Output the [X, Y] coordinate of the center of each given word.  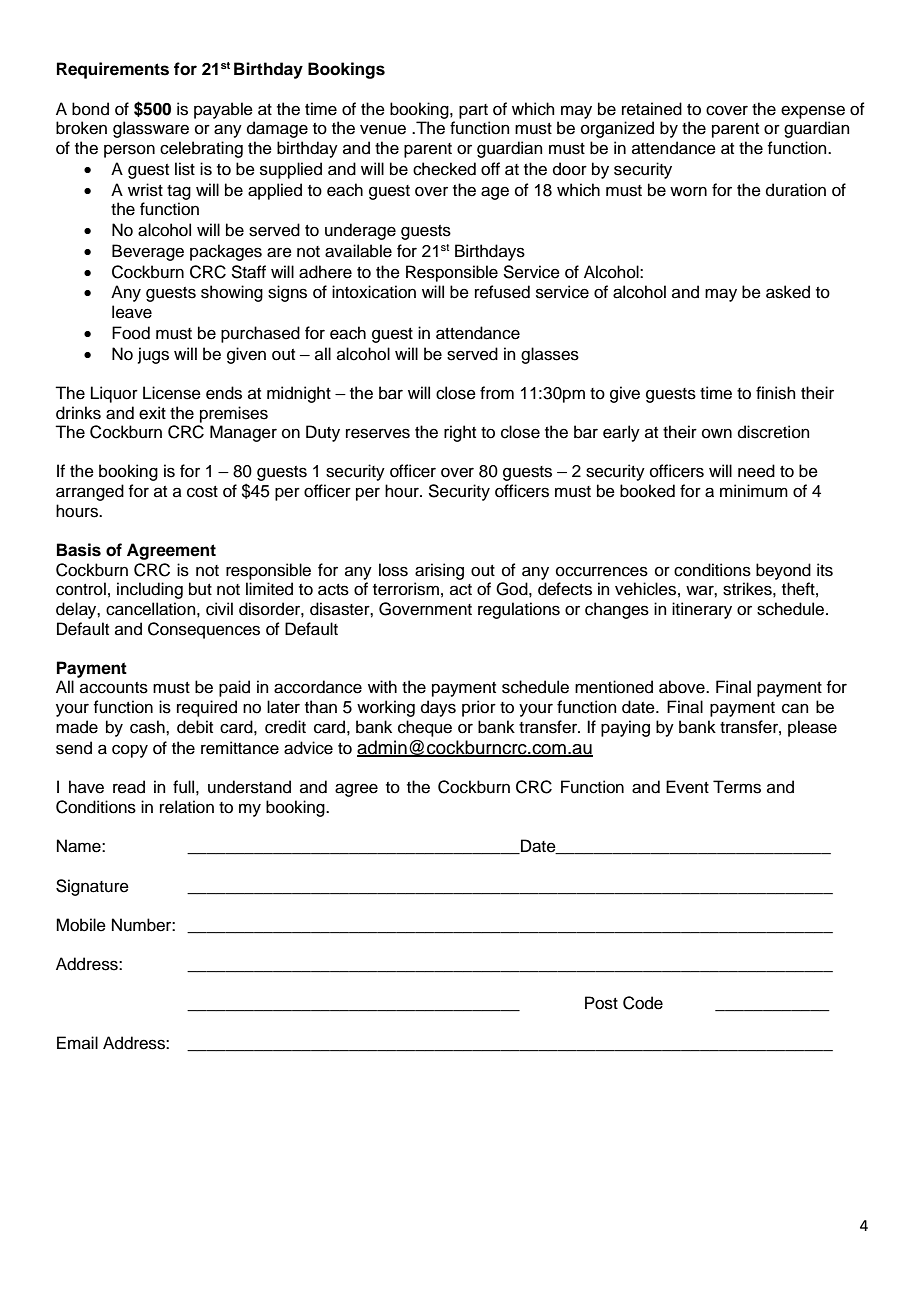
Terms [737, 787]
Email [77, 1042]
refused [502, 292]
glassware [151, 129]
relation [187, 807]
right [460, 433]
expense [813, 112]
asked [788, 292]
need [756, 471]
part [473, 111]
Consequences [204, 630]
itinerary [702, 610]
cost [202, 492]
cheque [425, 728]
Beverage [148, 252]
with [382, 686]
